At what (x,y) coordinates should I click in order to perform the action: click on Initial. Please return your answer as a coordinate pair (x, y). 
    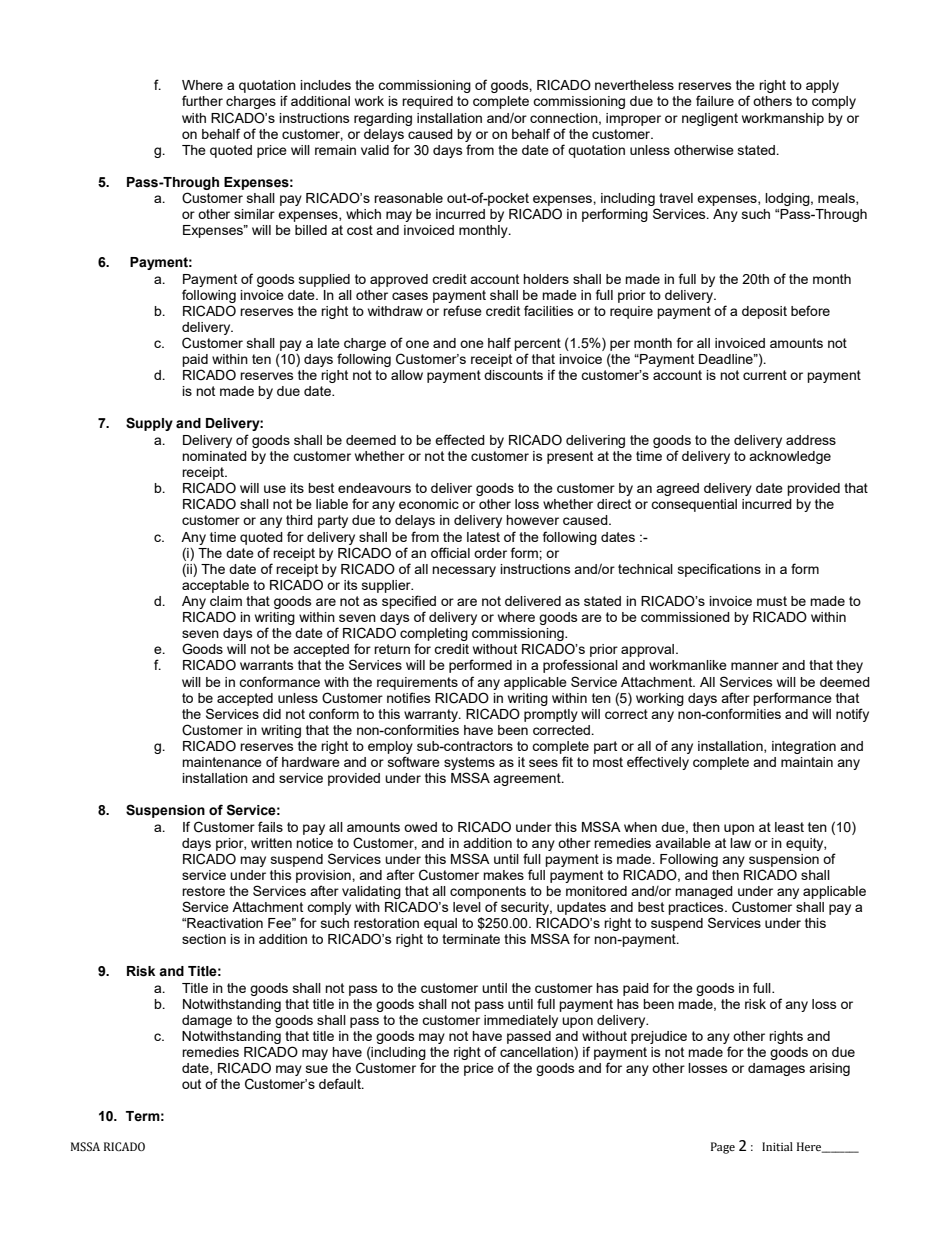
    Looking at the image, I should click on (777, 1146).
